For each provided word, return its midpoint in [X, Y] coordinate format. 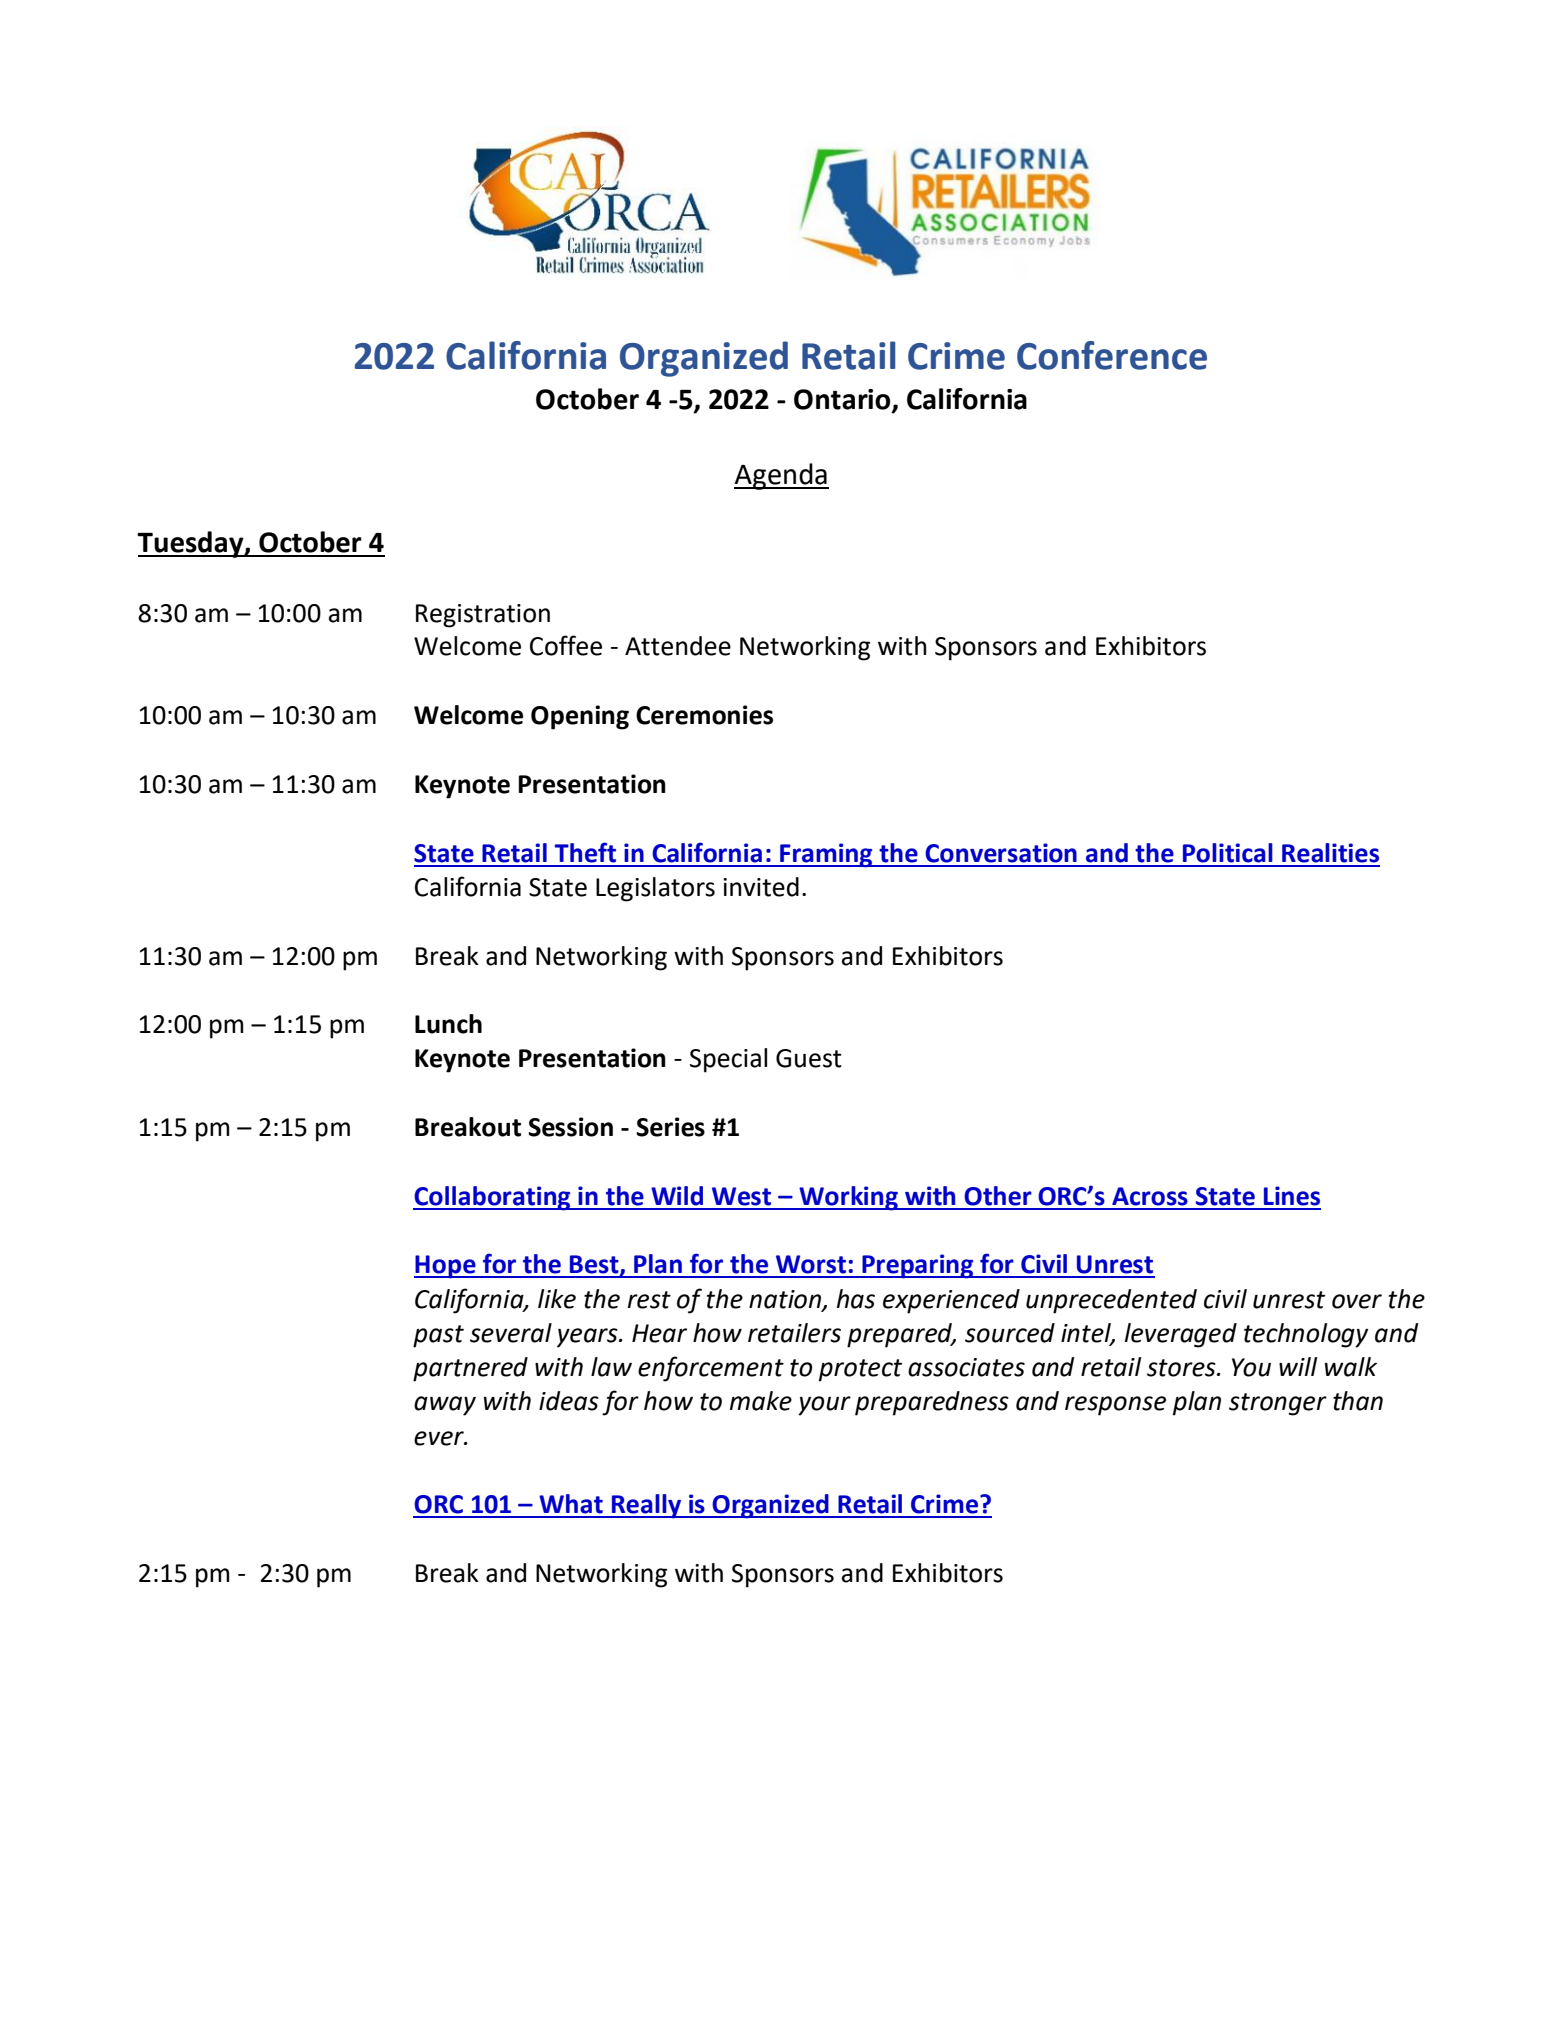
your [824, 1406]
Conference [1112, 355]
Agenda [781, 476]
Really [646, 1506]
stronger [1278, 1404]
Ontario [843, 400]
